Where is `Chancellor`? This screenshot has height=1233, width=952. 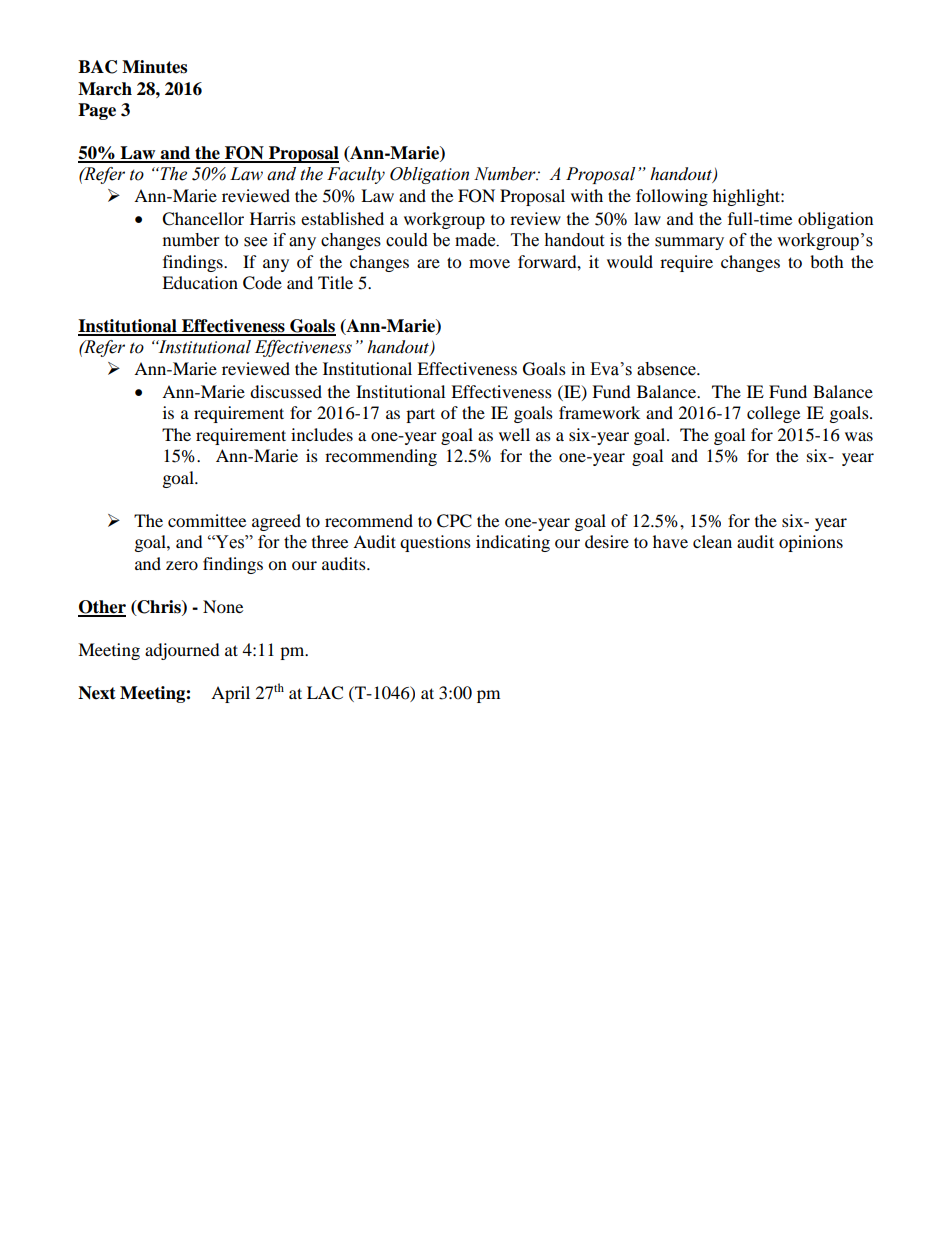 Chancellor is located at coordinates (203, 219).
